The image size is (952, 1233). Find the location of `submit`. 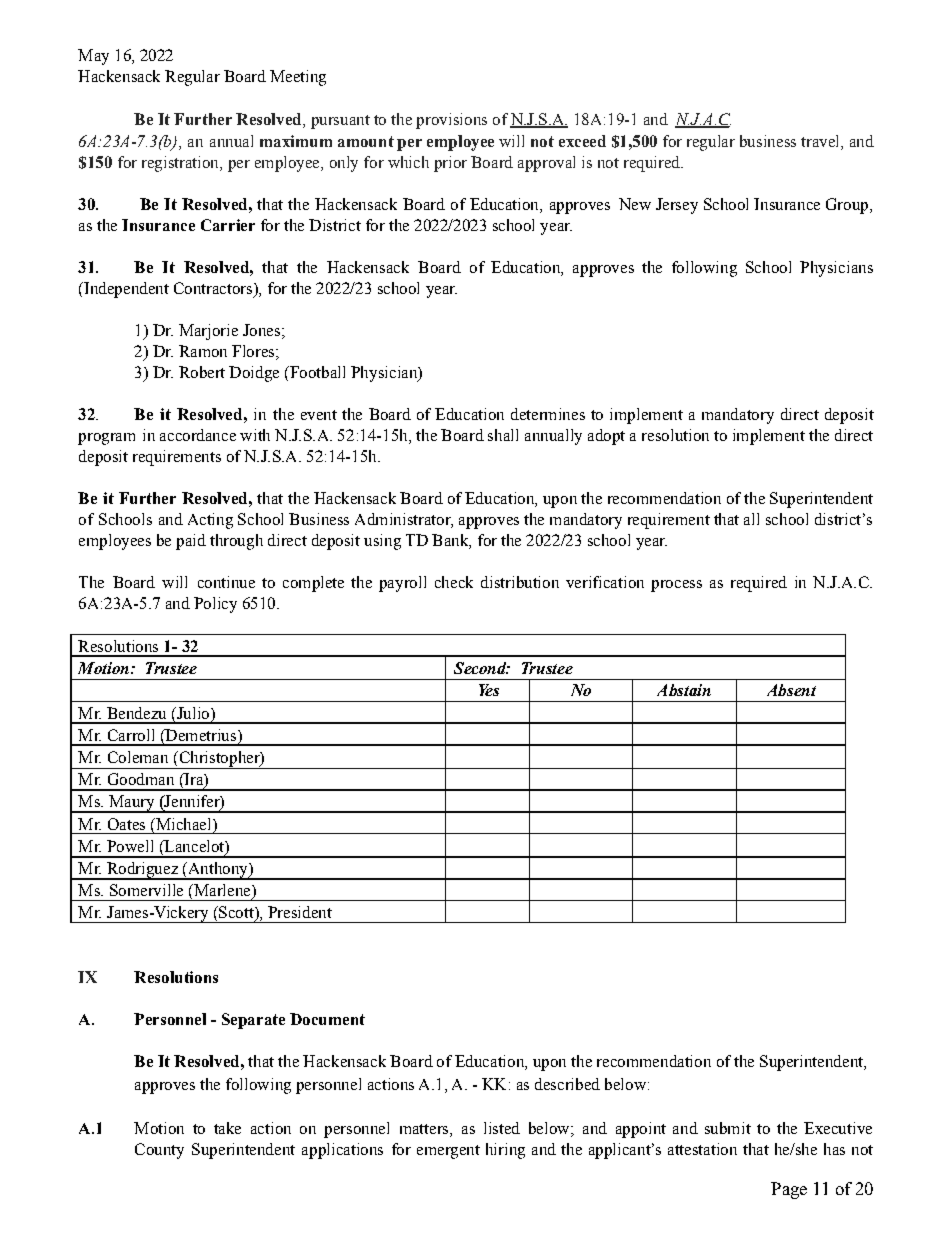

submit is located at coordinates (728, 1128).
